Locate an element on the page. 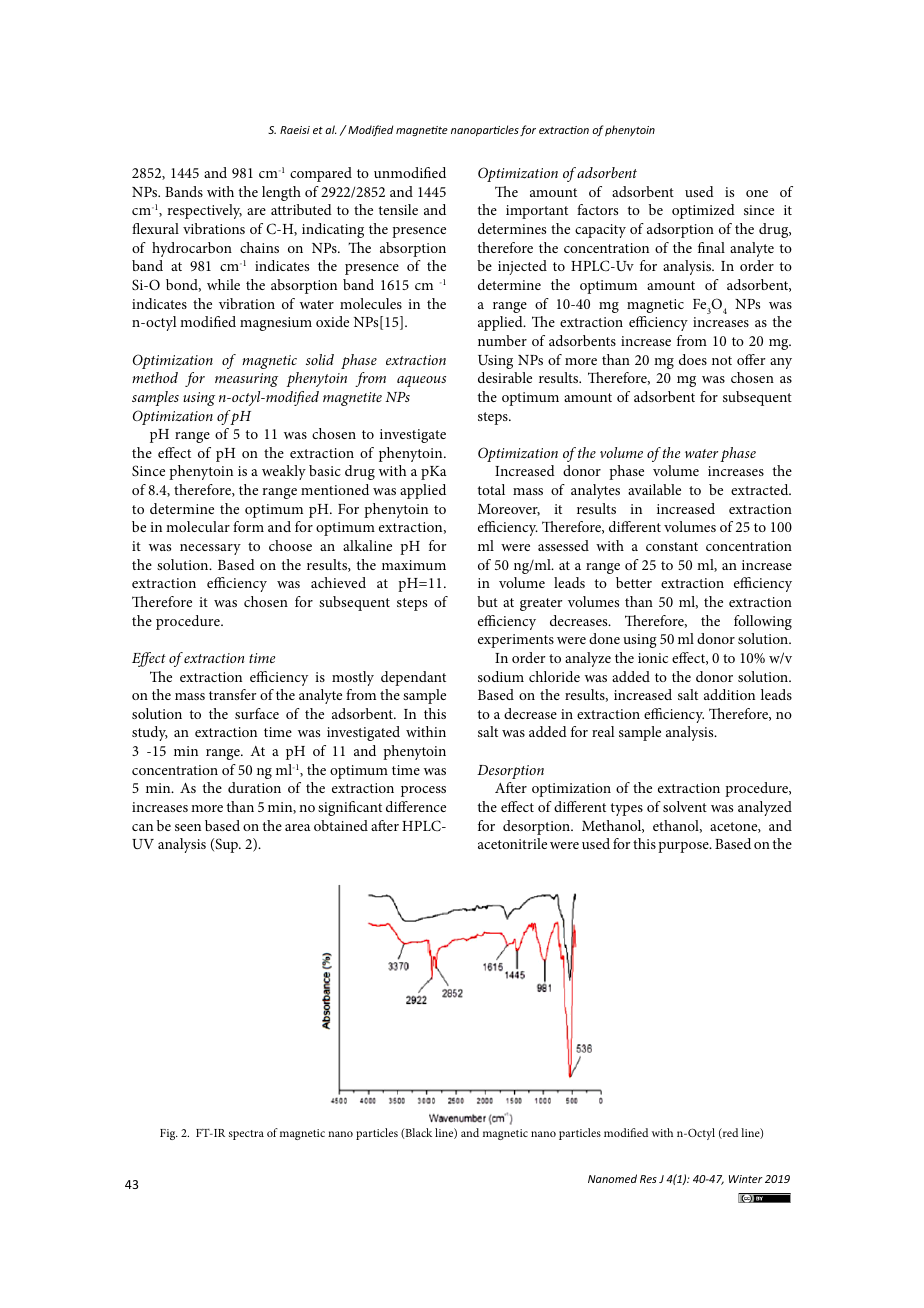 The height and width of the page is (1308, 924). addition is located at coordinates (729, 694).
